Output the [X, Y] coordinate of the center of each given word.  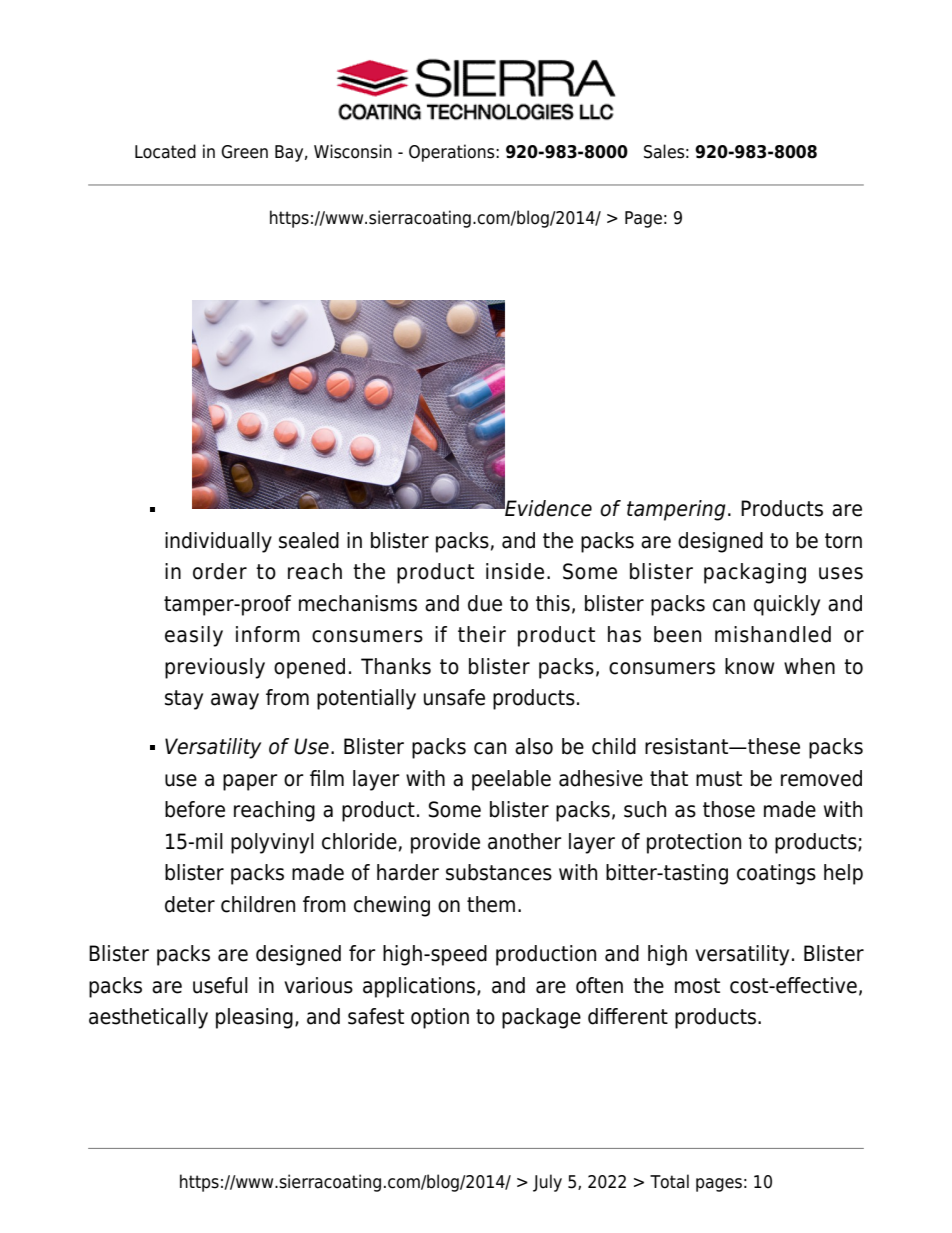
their [482, 634]
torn [843, 541]
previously [215, 668]
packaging [755, 573]
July [547, 1183]
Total [669, 1181]
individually [218, 542]
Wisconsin [353, 151]
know [750, 666]
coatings [776, 874]
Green [244, 152]
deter [190, 904]
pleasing [254, 1018]
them [491, 904]
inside [515, 571]
